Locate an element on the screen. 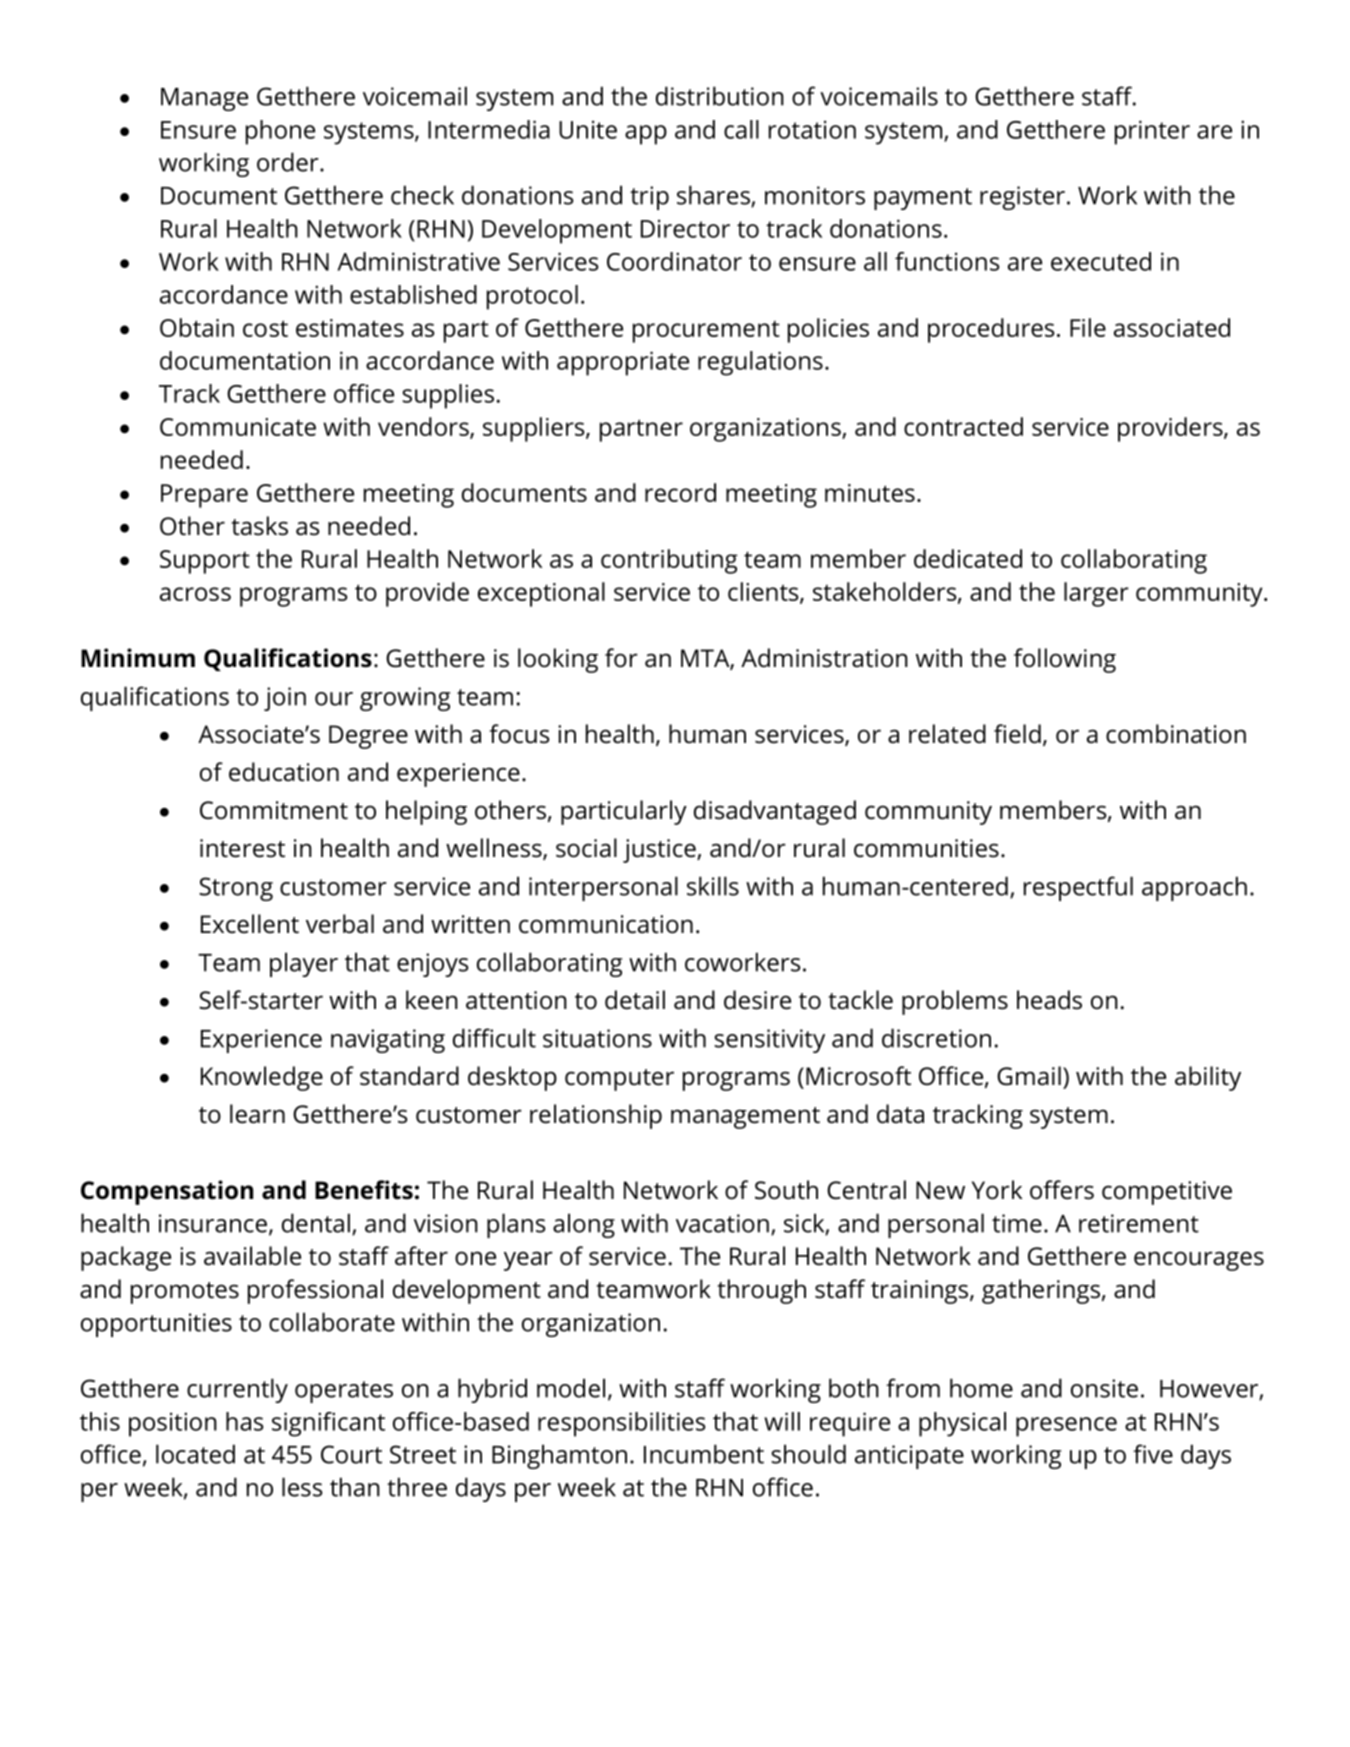 The image size is (1350, 1747). contracted is located at coordinates (963, 426).
